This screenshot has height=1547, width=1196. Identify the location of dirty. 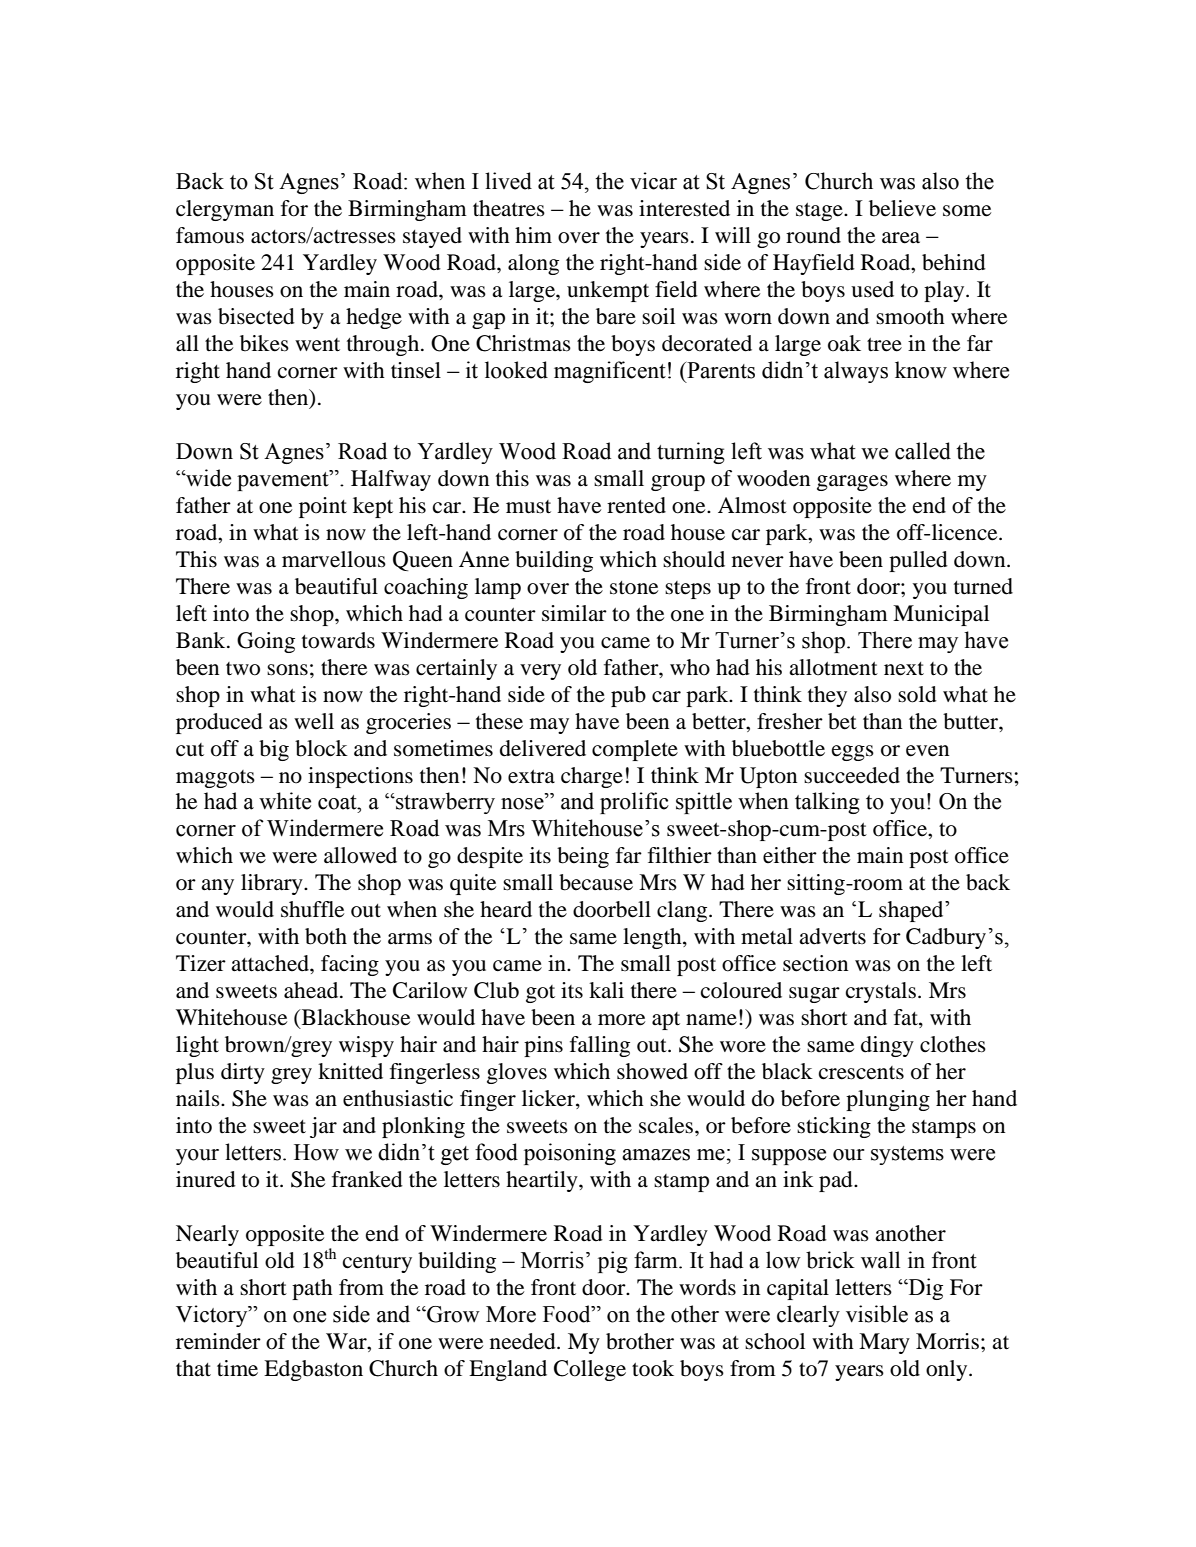
(243, 1073).
